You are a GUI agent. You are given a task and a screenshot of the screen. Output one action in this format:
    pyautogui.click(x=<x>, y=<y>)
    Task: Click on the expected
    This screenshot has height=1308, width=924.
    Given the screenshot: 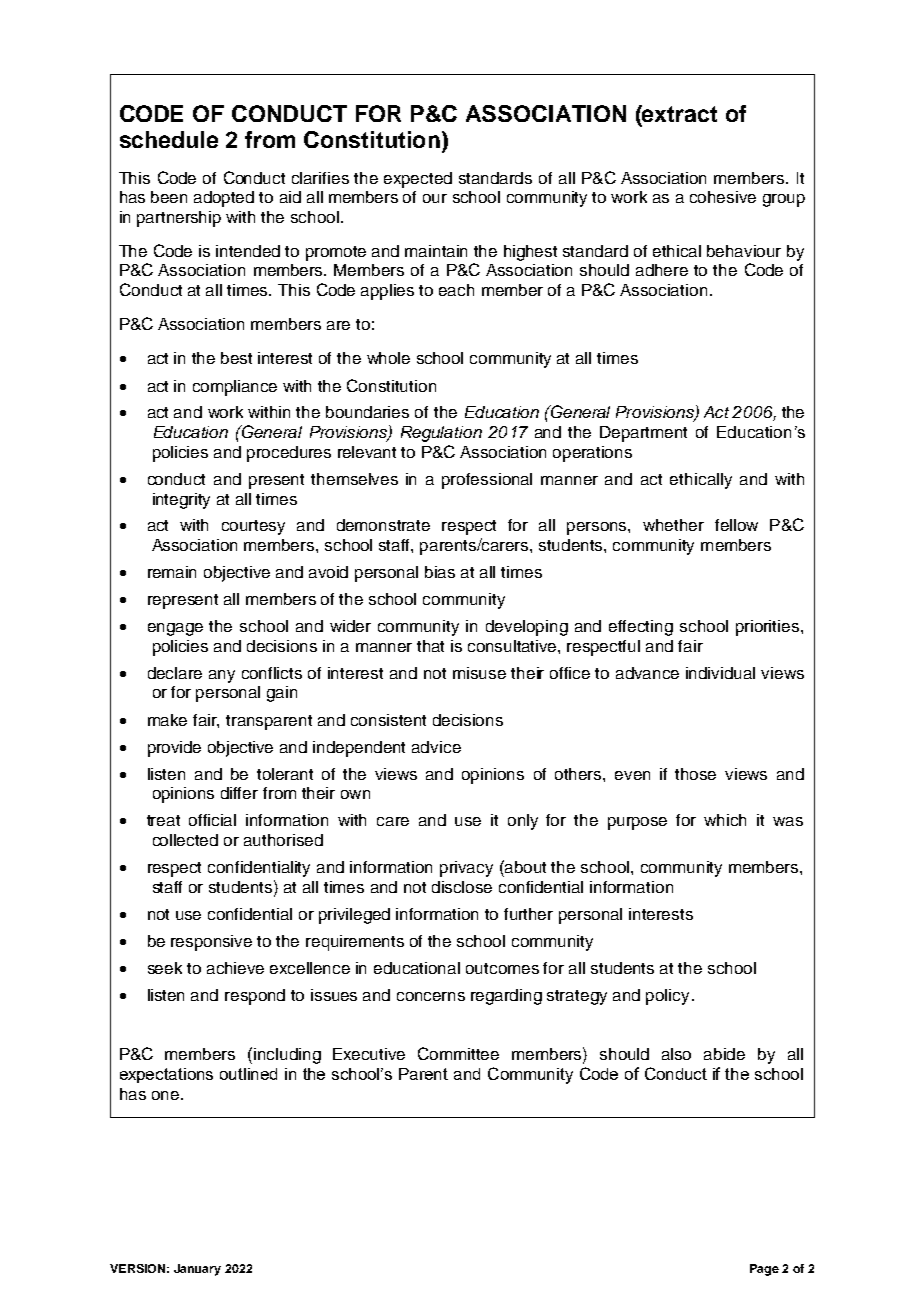 What is the action you would take?
    pyautogui.click(x=418, y=180)
